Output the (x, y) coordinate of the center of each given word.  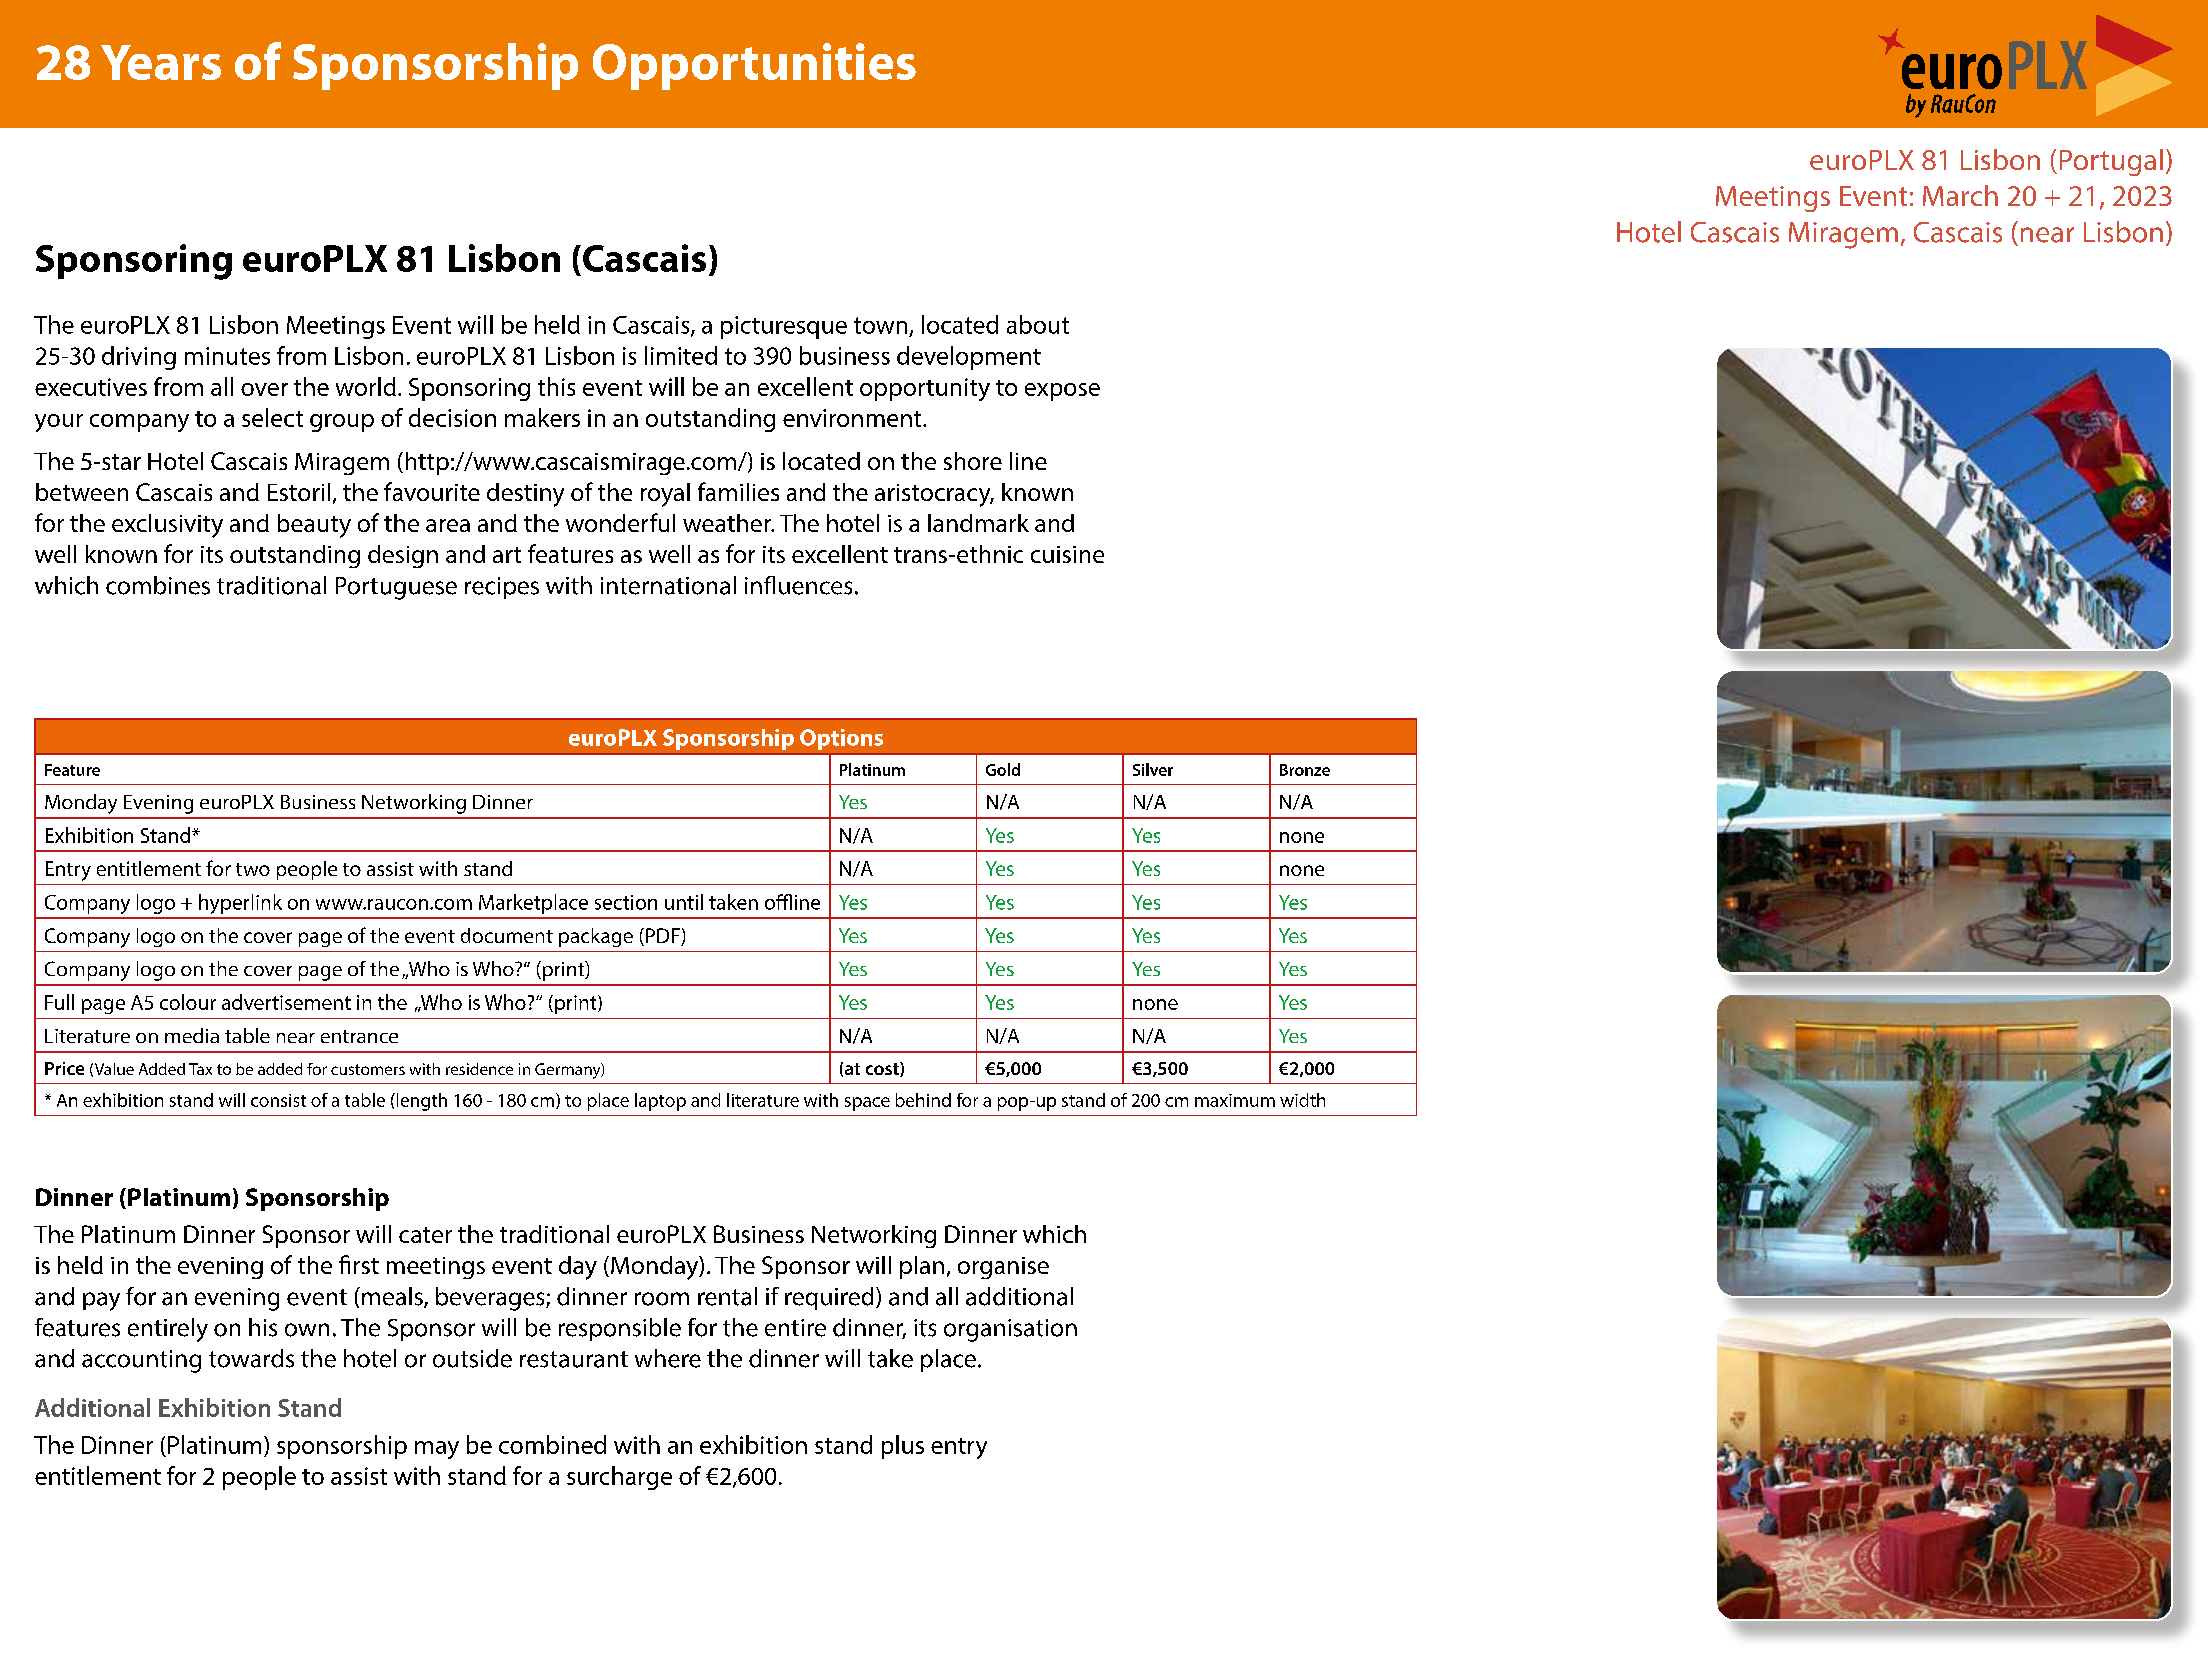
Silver (1153, 769)
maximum (1235, 1100)
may (437, 1450)
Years (161, 62)
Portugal (2111, 162)
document (507, 935)
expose (1062, 392)
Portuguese (396, 588)
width (1302, 1100)
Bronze (1305, 770)
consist (278, 1100)
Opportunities (754, 66)
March (1960, 195)
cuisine (1067, 554)
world (366, 386)
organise (1003, 1268)
